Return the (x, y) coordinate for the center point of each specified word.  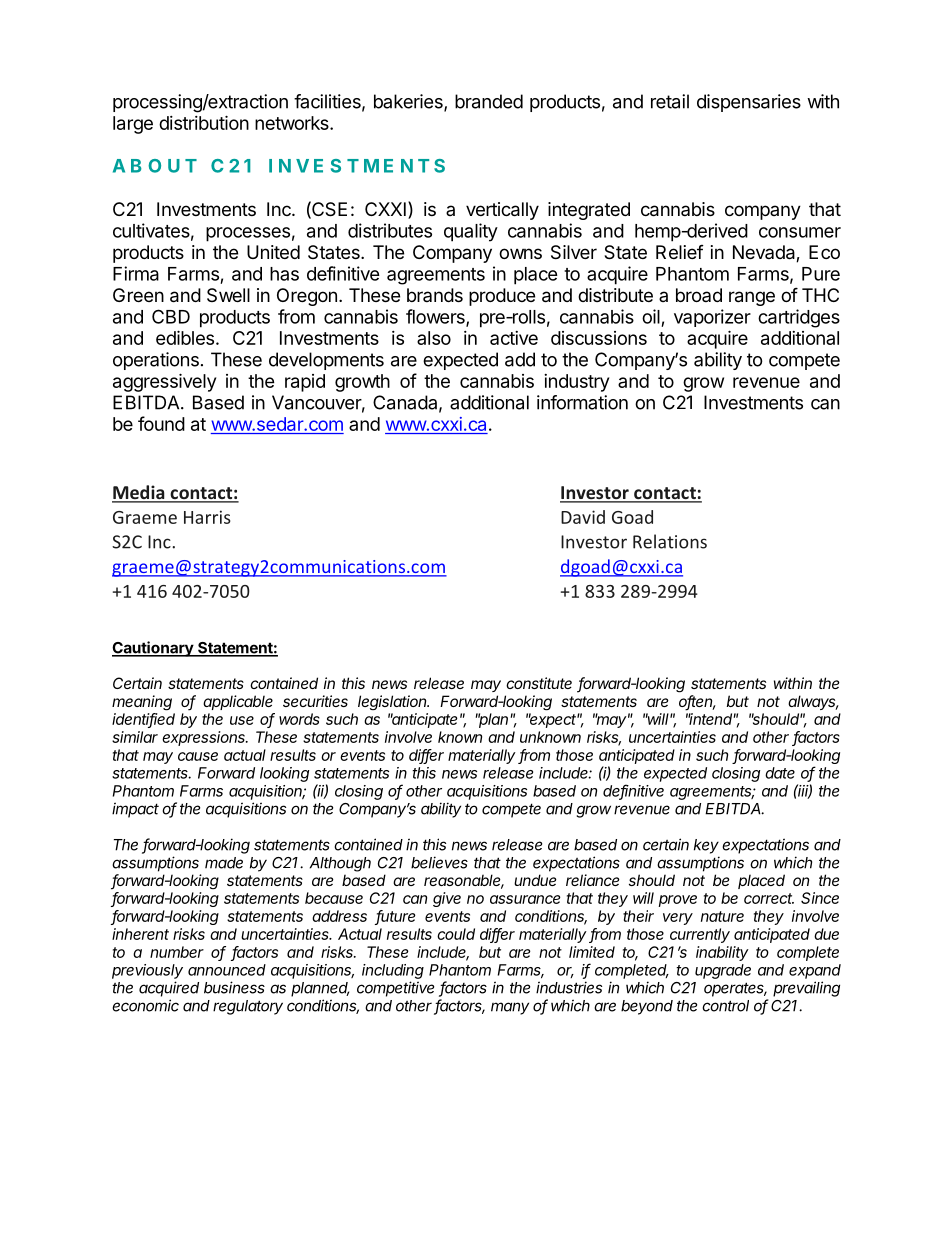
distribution (204, 122)
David (583, 517)
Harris (207, 517)
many (510, 1008)
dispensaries (749, 103)
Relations (670, 541)
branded (489, 101)
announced (227, 970)
